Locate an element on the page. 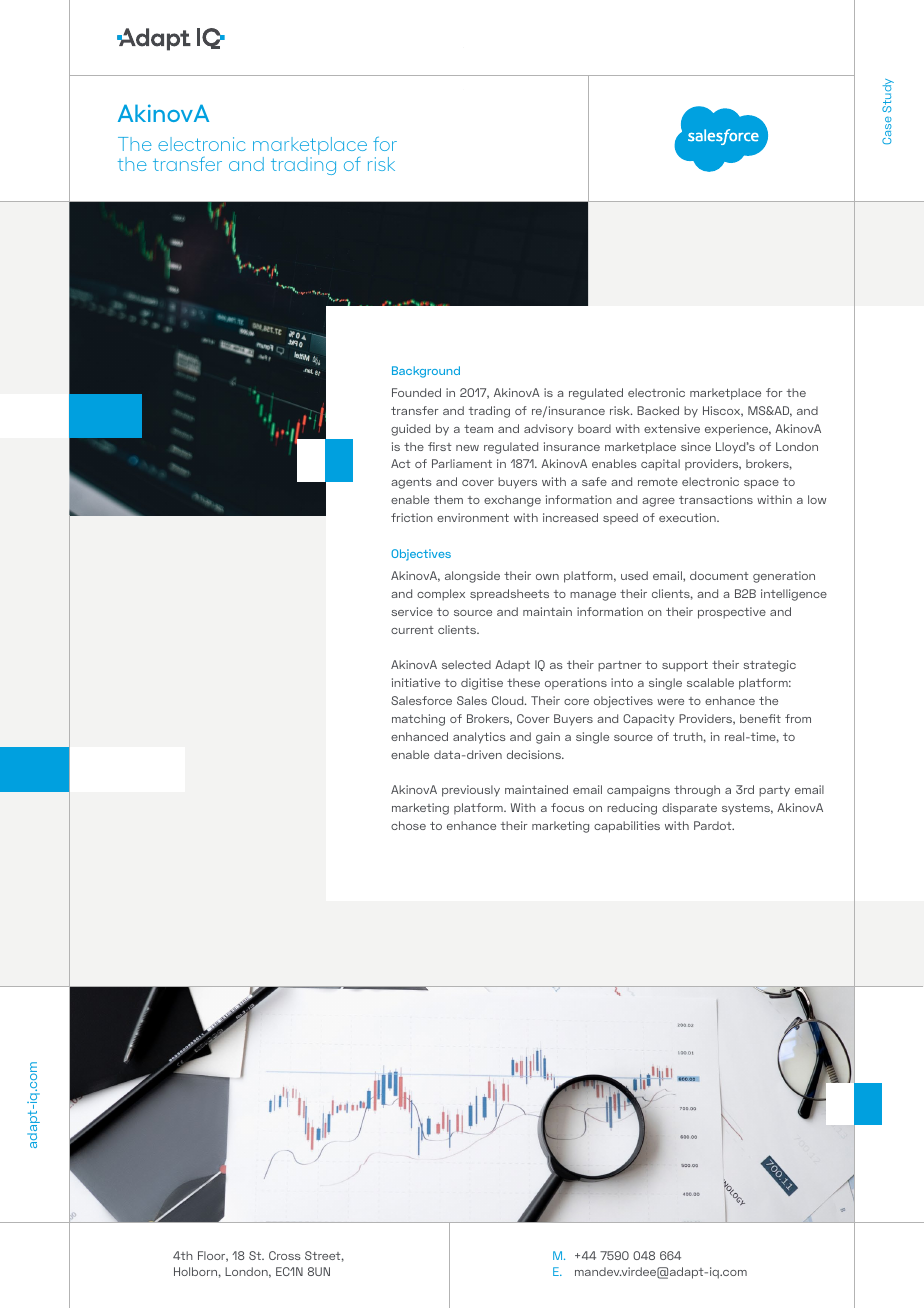  party is located at coordinates (774, 791).
